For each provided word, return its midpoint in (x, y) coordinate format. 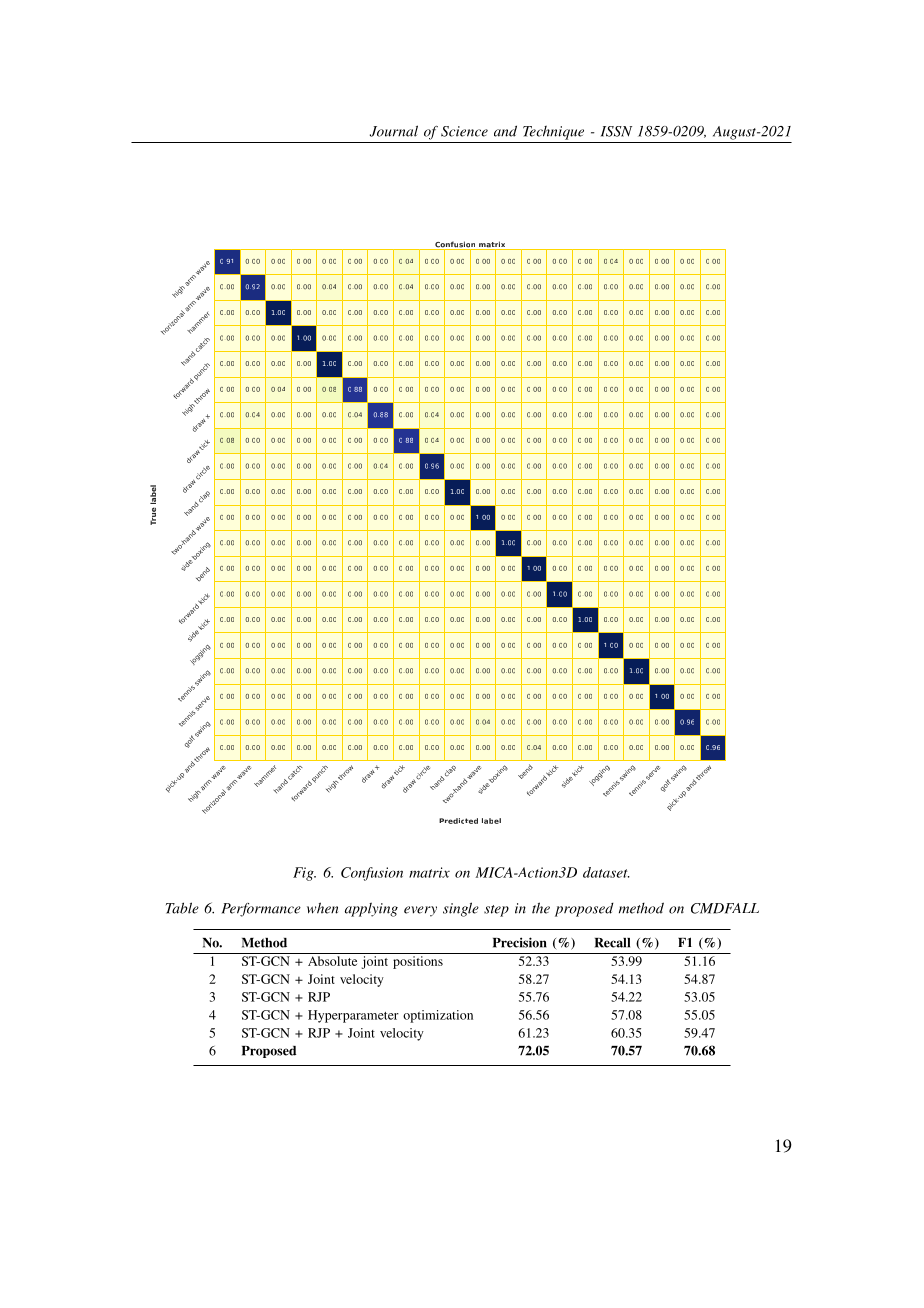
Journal (394, 131)
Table (182, 908)
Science (464, 131)
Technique (553, 133)
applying (371, 909)
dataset (606, 872)
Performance (261, 910)
